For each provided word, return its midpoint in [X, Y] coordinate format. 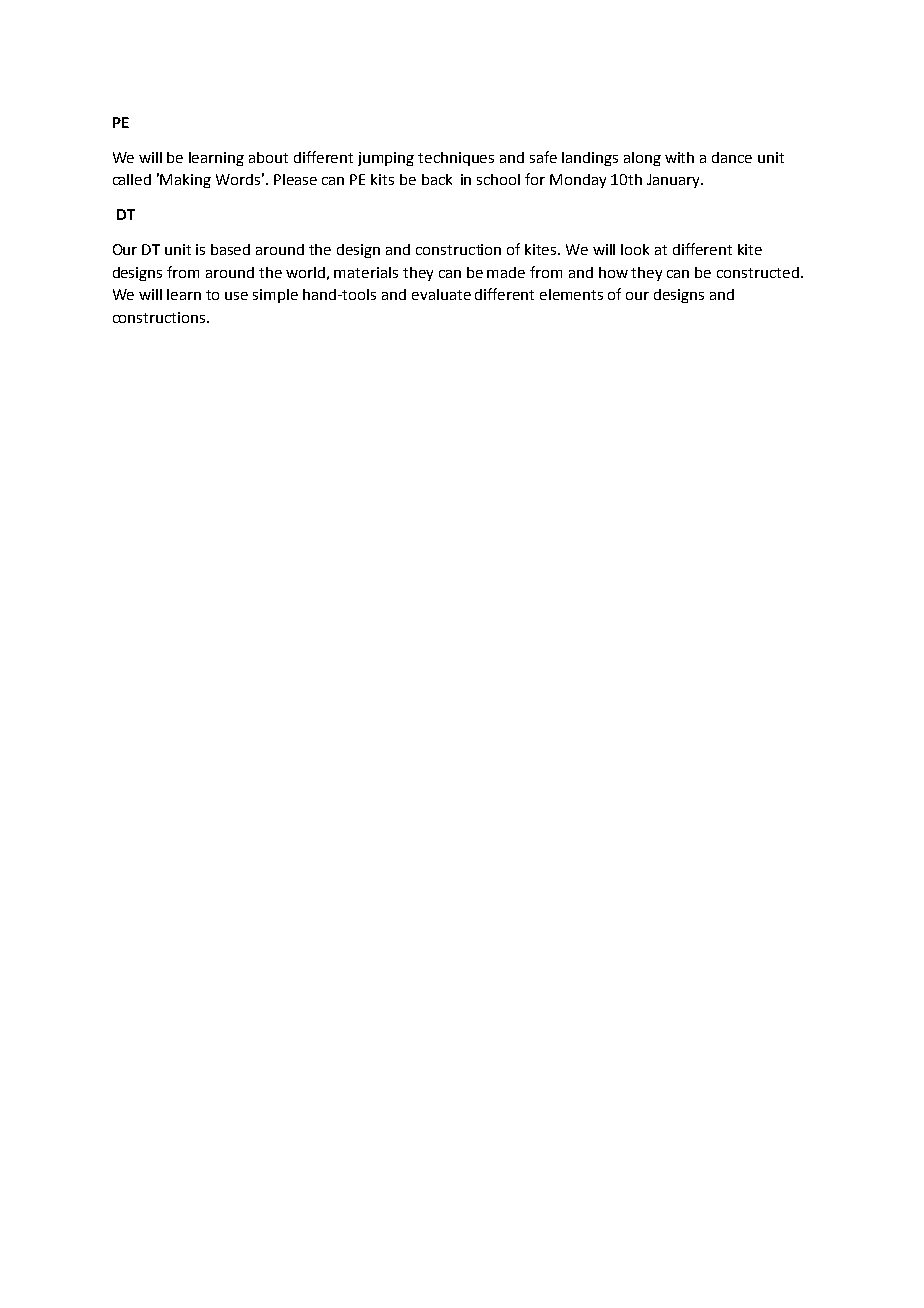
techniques [456, 159]
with [679, 157]
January [675, 181]
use [236, 296]
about [268, 157]
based [230, 249]
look [635, 249]
